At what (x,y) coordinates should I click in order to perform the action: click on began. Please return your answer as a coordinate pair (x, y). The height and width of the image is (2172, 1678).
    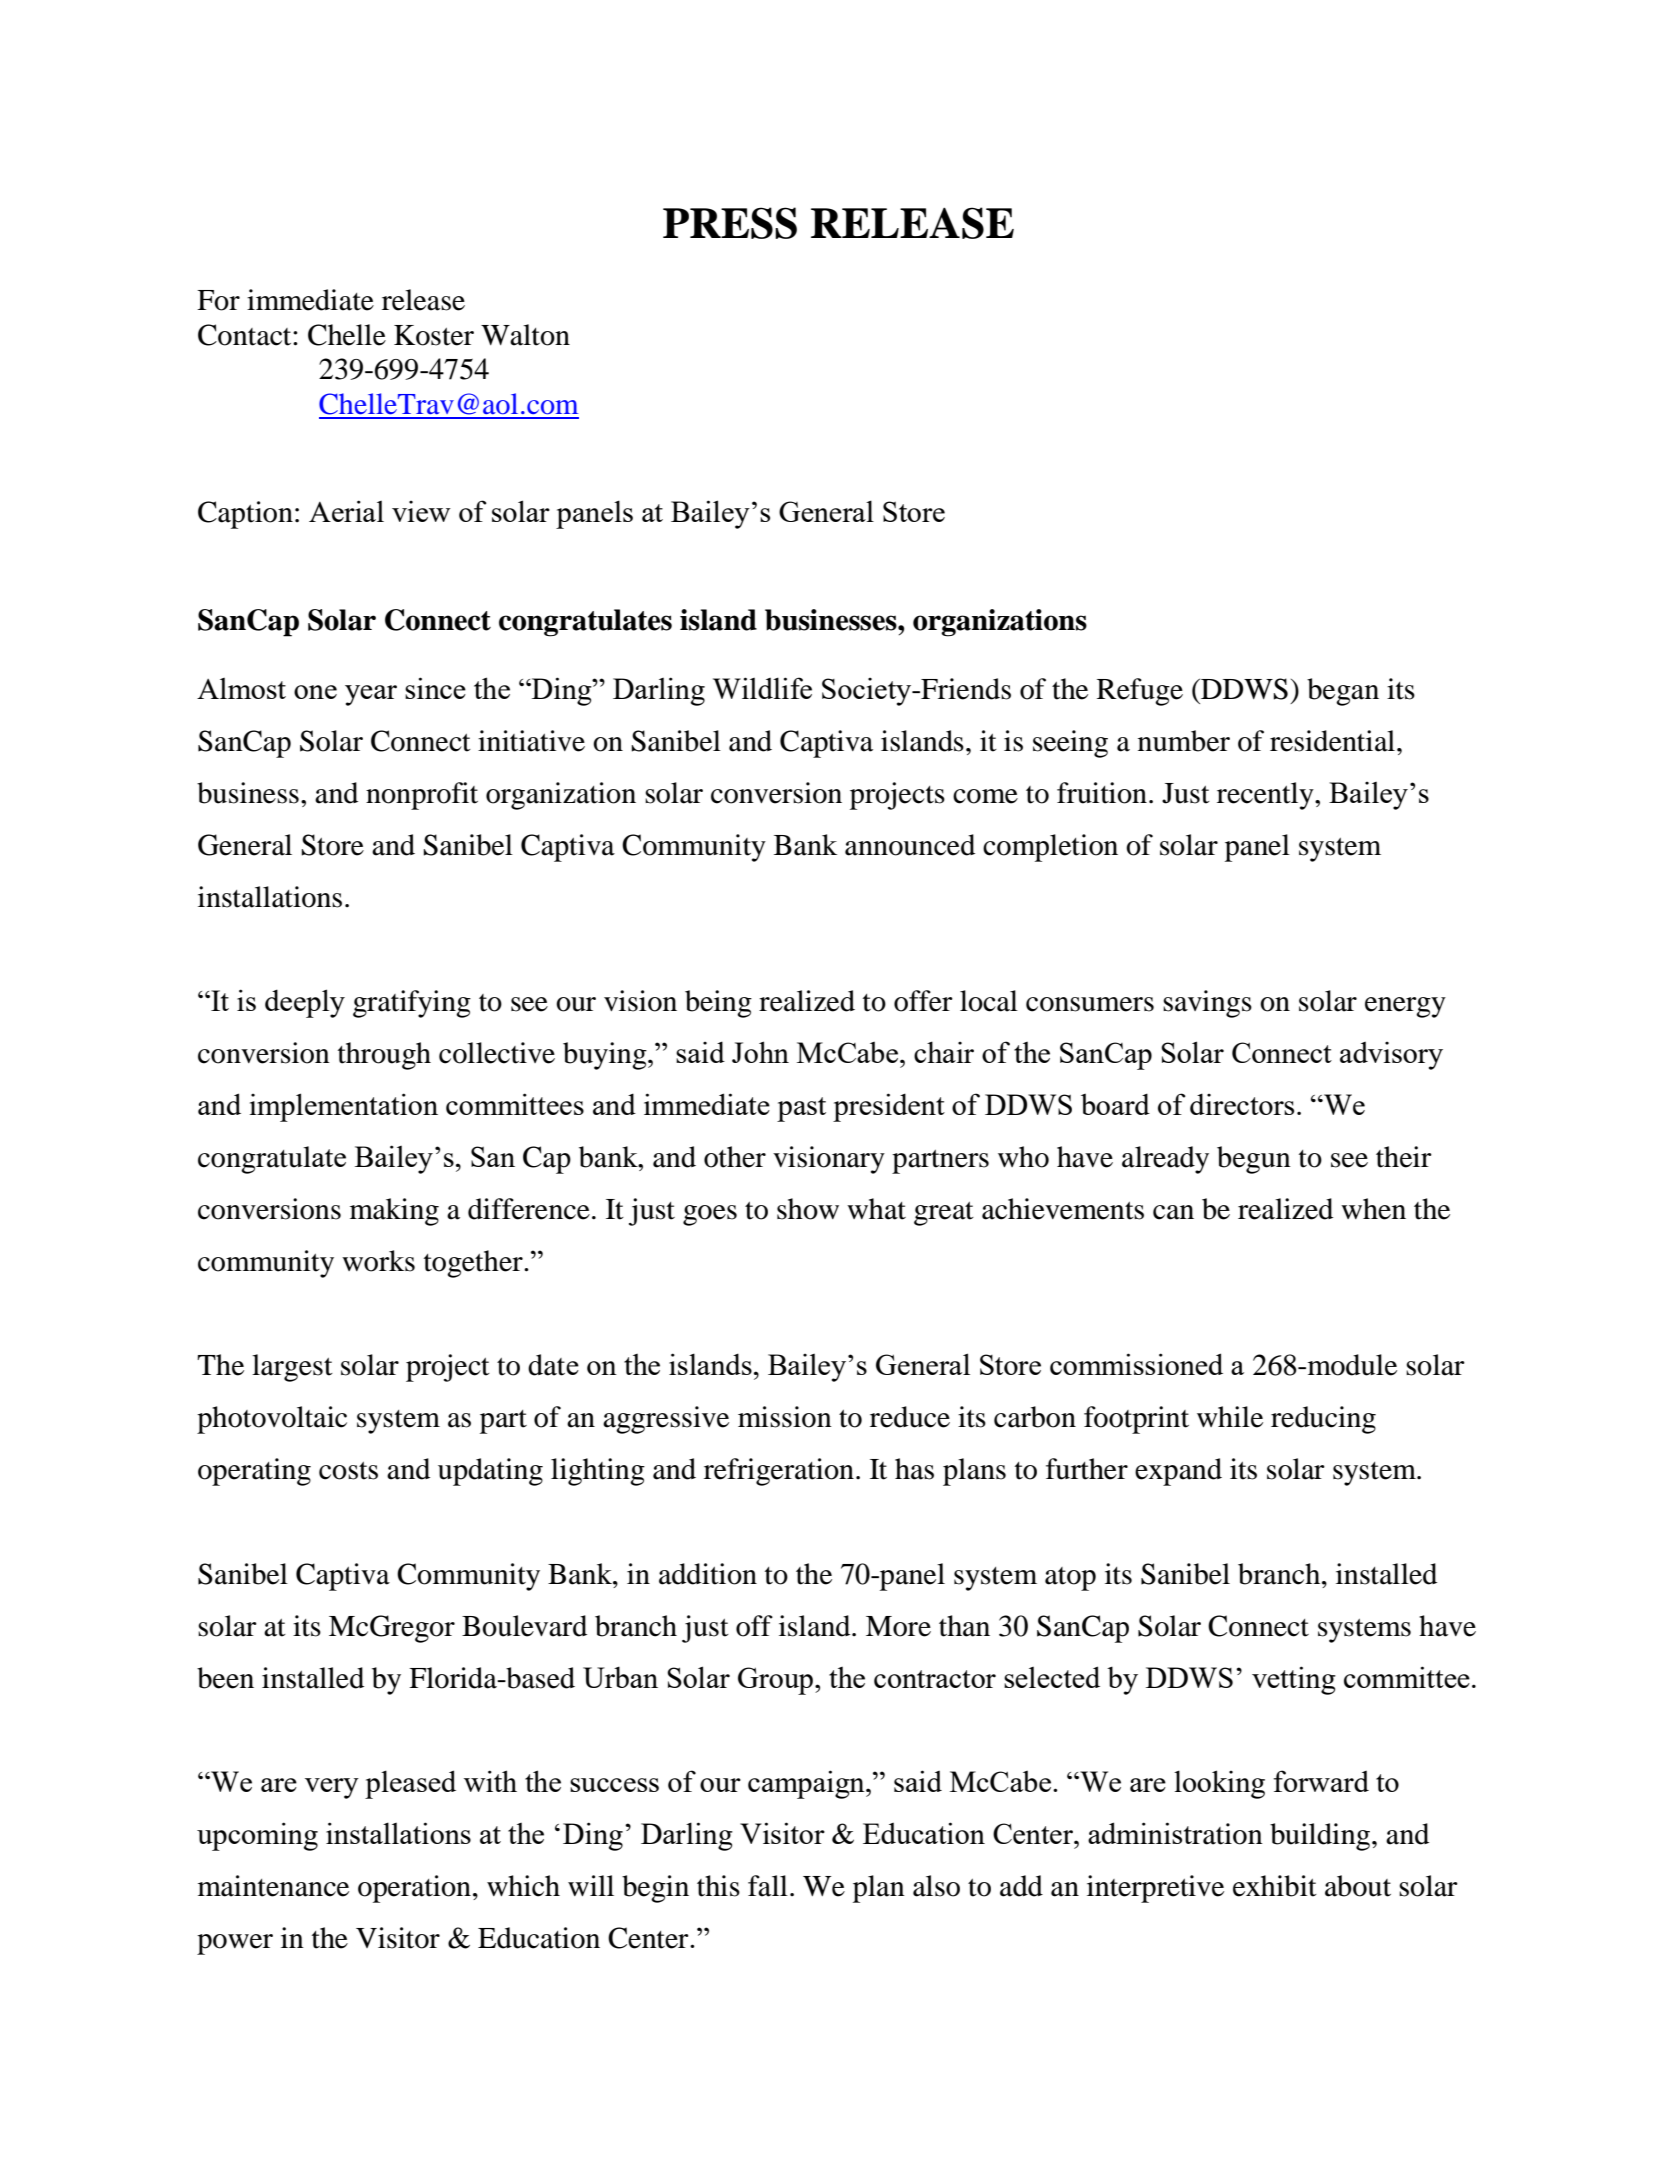
    Looking at the image, I should click on (1343, 692).
